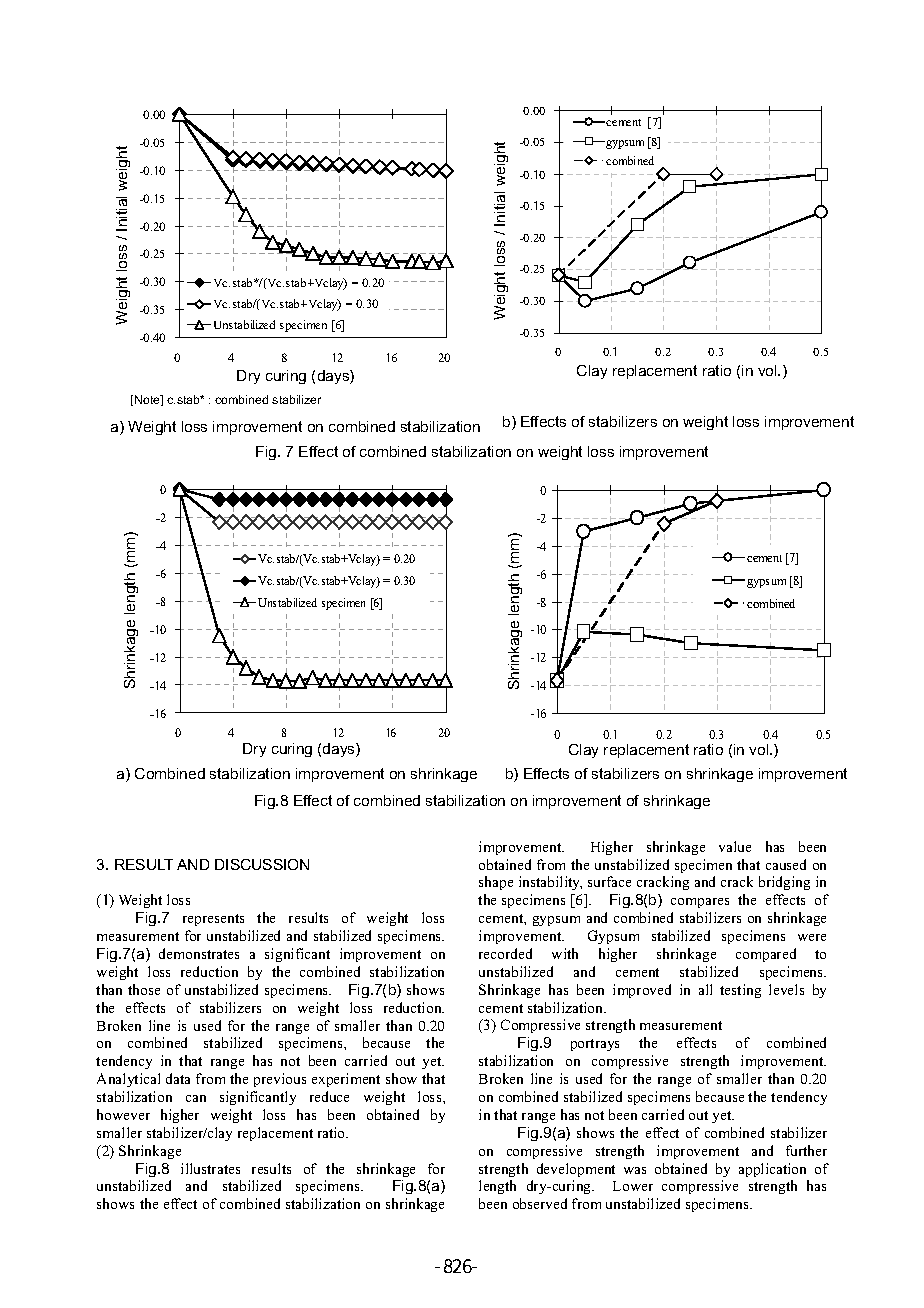  Describe the element at coordinates (496, 883) in the page. I see `shape` at that location.
